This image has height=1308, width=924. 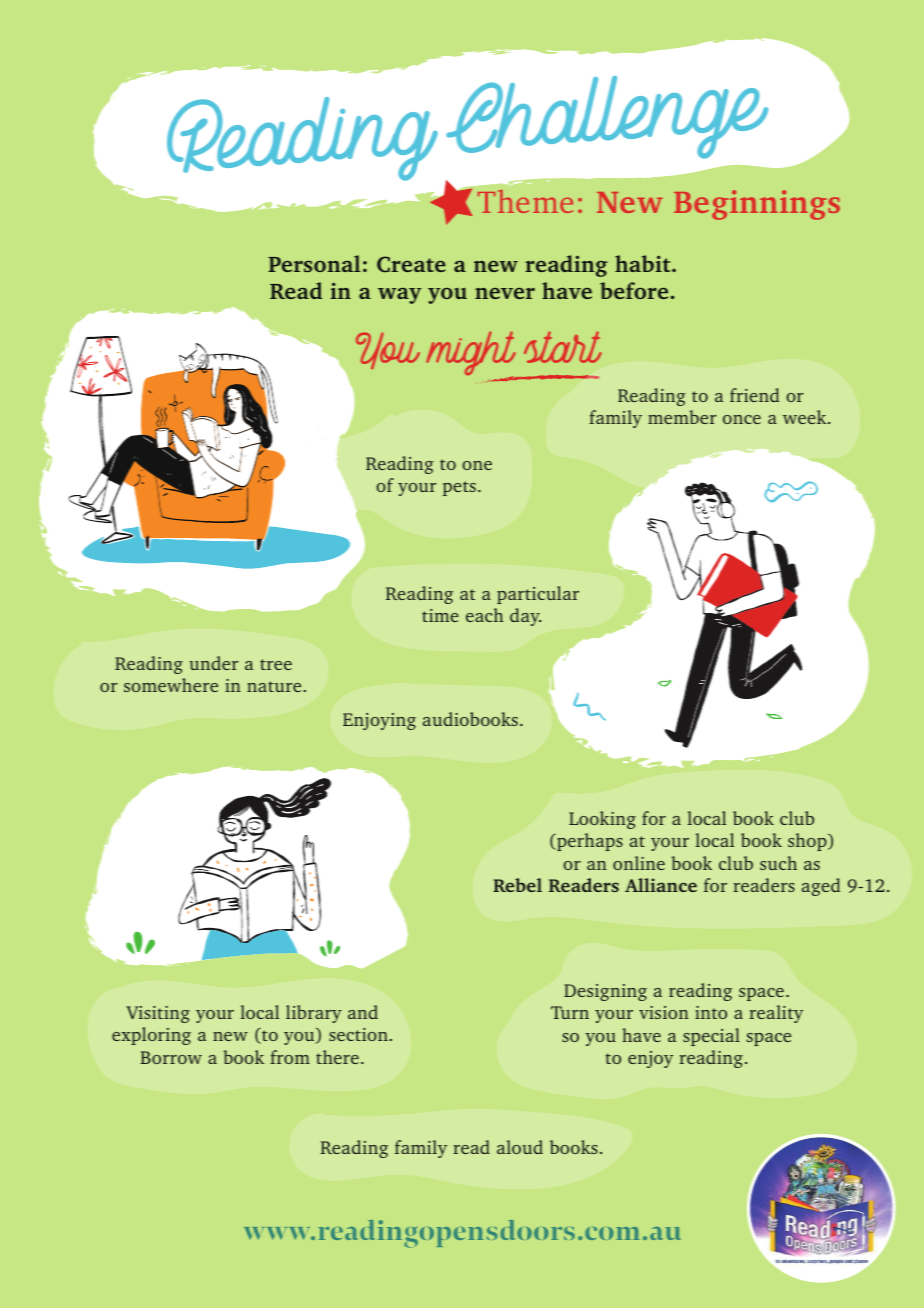 What do you see at coordinates (213, 663) in the image?
I see `under` at bounding box center [213, 663].
